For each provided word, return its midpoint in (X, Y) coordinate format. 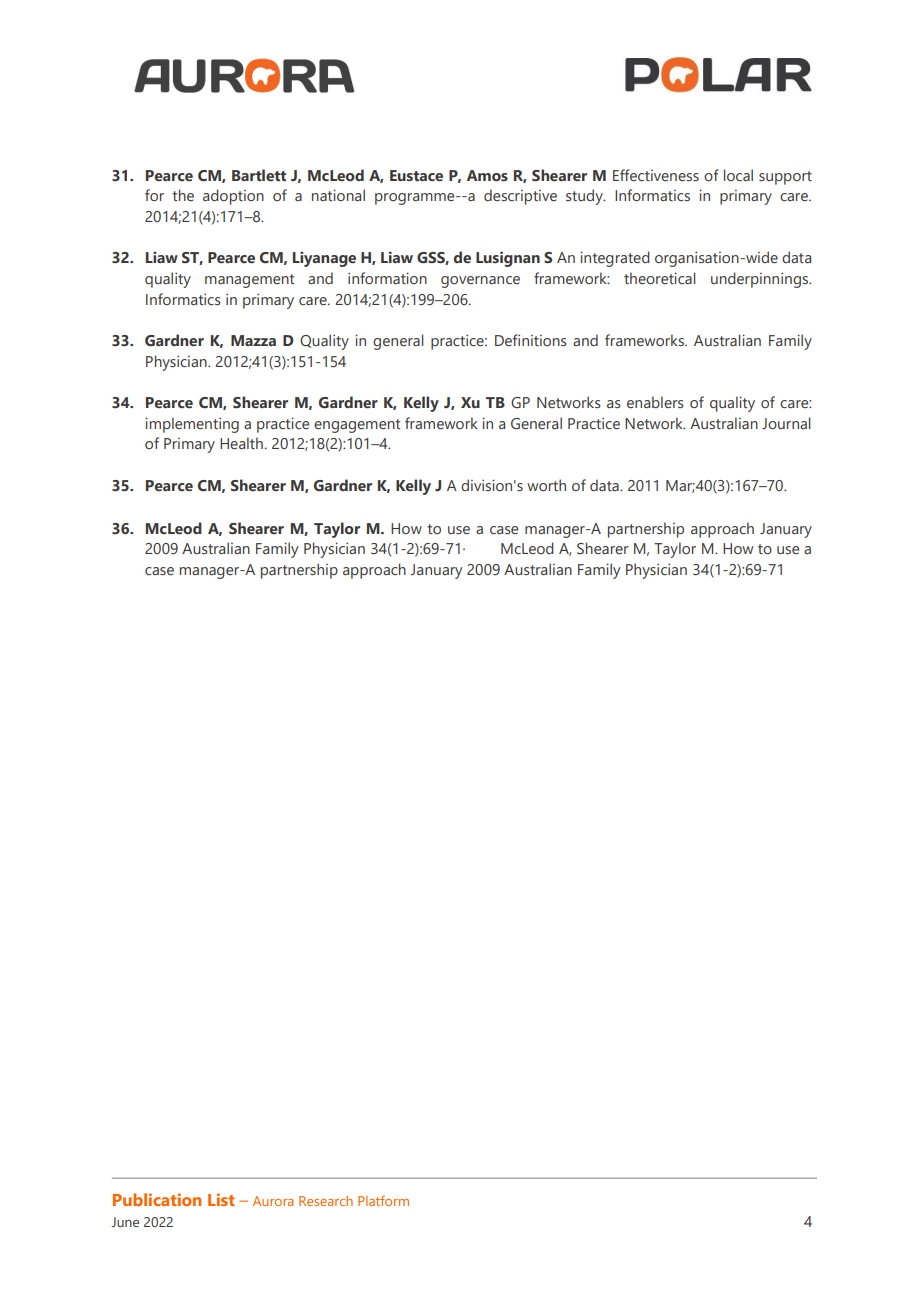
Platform (383, 1200)
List (221, 1199)
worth (546, 485)
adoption (233, 197)
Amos (487, 175)
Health (241, 443)
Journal (786, 423)
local (738, 175)
